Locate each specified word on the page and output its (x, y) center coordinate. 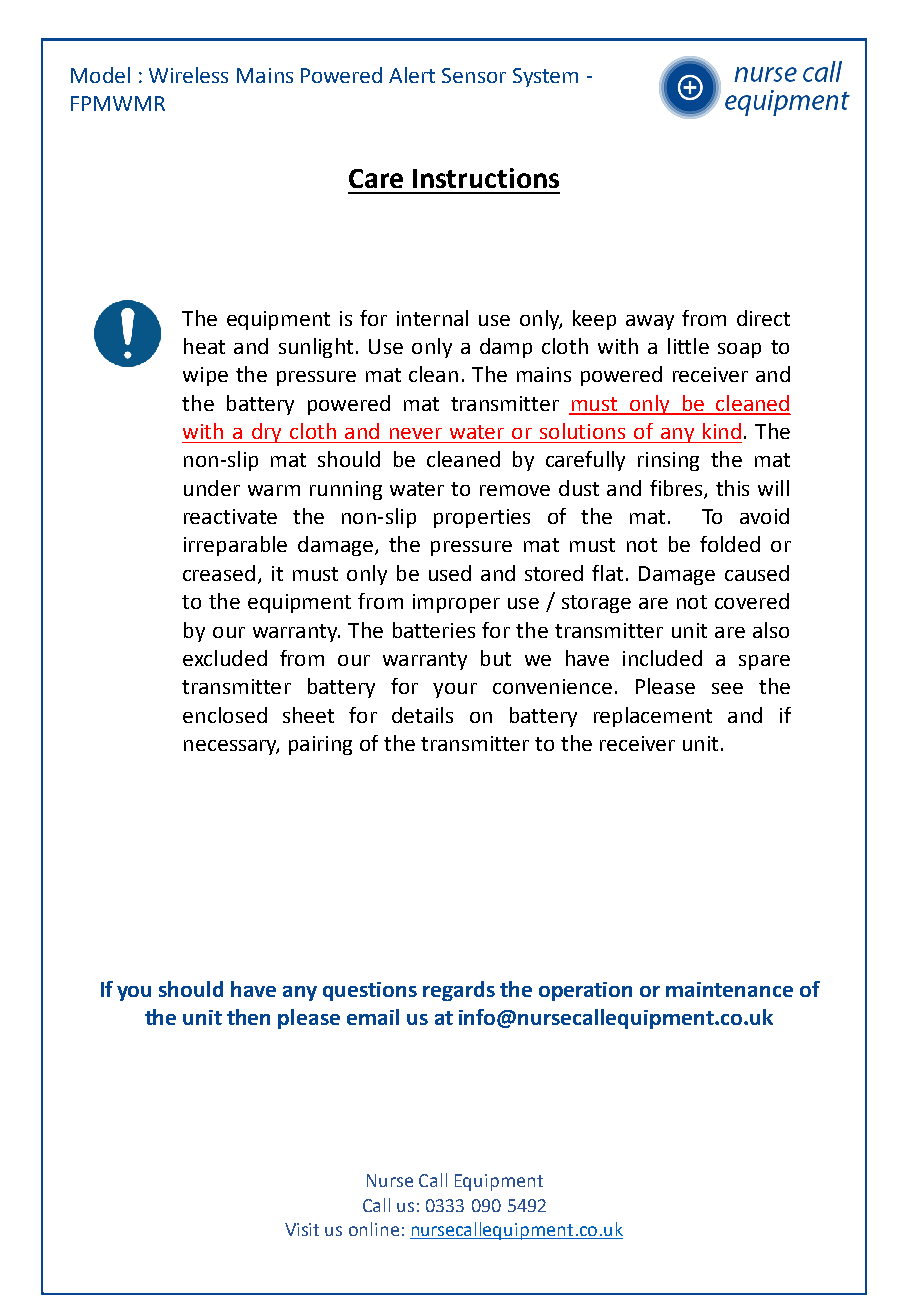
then (248, 1017)
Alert (412, 75)
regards (459, 991)
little (688, 346)
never (416, 433)
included (662, 658)
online (374, 1229)
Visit (302, 1229)
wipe (205, 376)
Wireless (188, 75)
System (545, 77)
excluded (225, 658)
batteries (434, 630)
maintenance (729, 989)
